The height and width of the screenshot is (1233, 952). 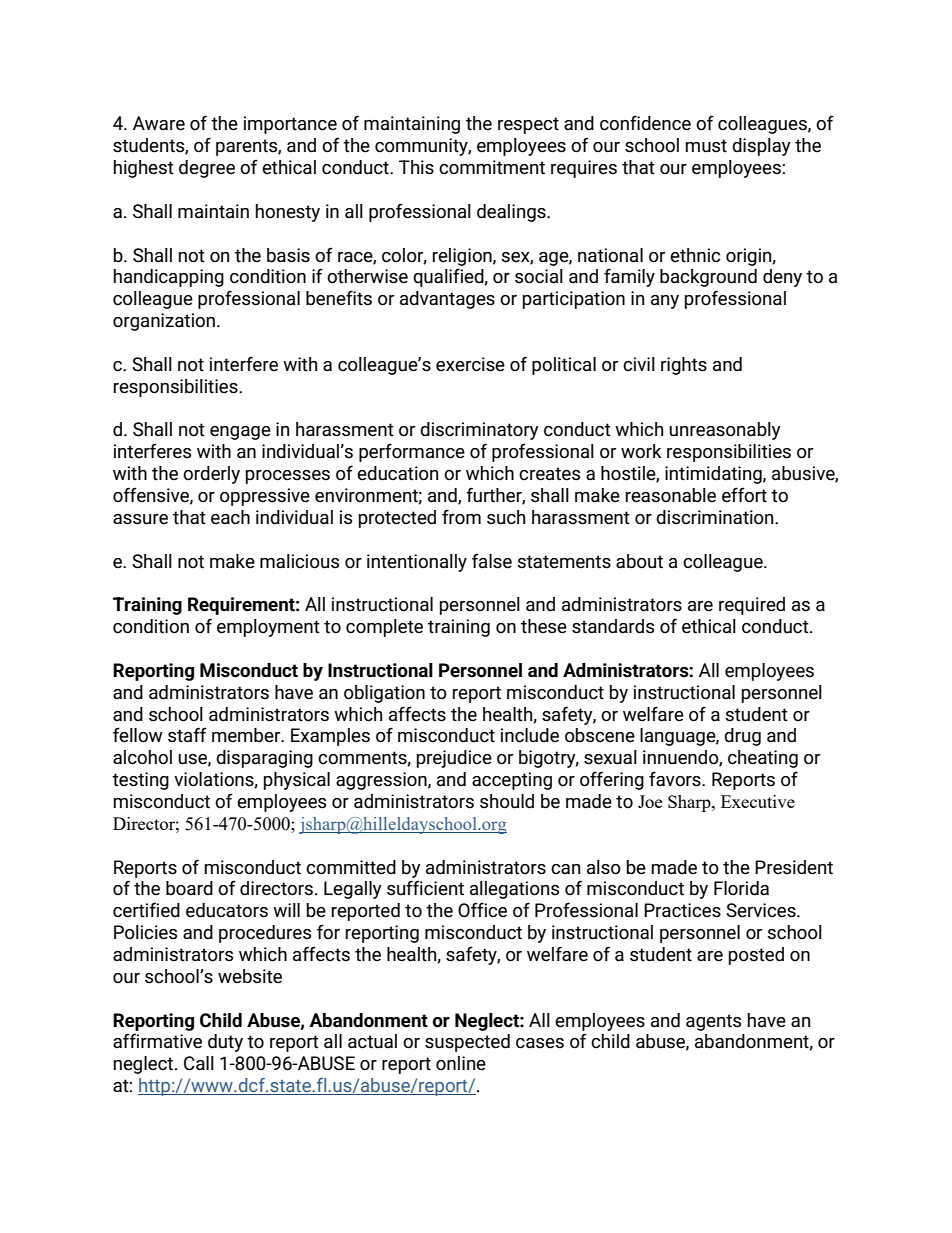 What do you see at coordinates (225, 1043) in the screenshot?
I see `duty` at bounding box center [225, 1043].
